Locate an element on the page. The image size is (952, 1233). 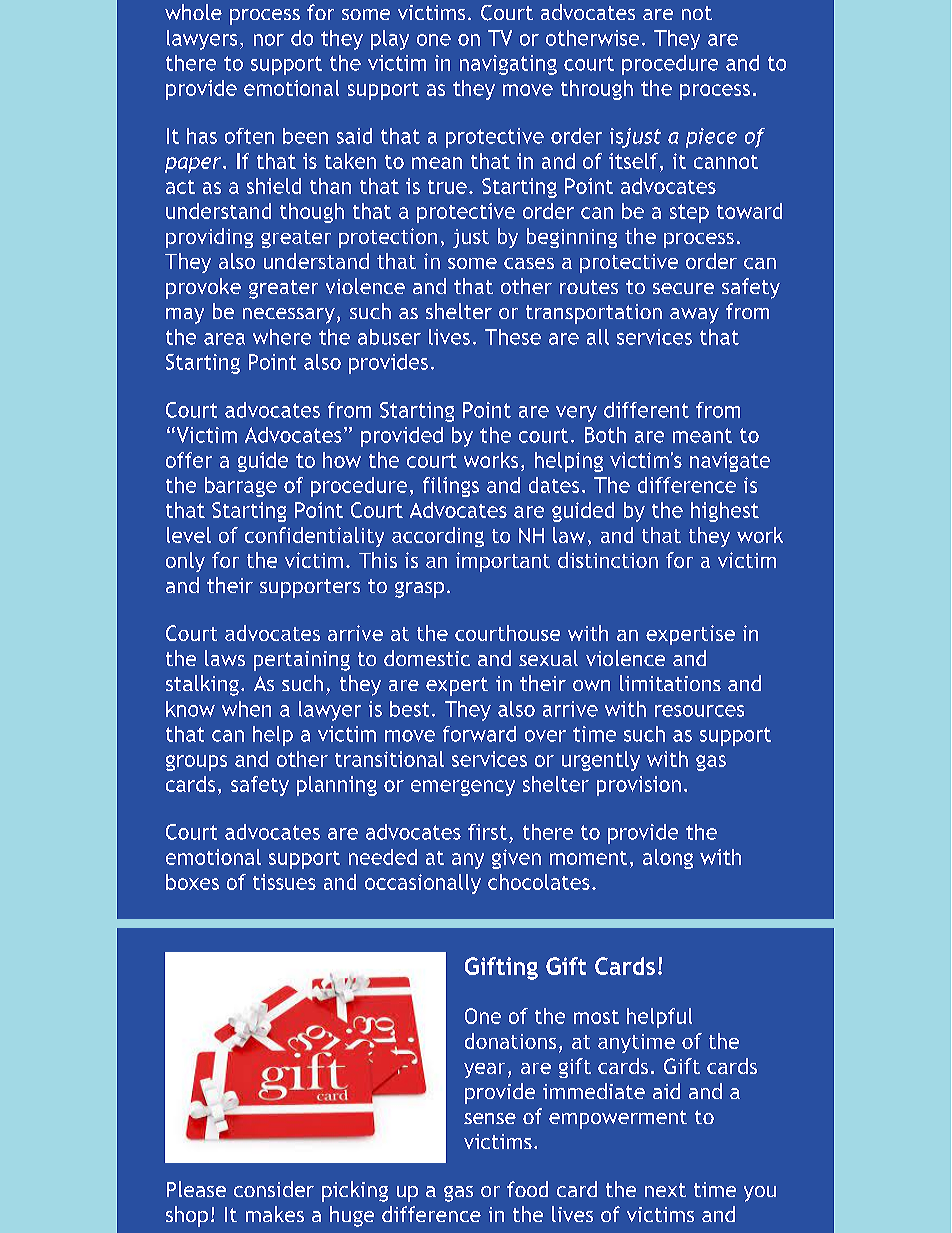
These is located at coordinates (513, 337).
